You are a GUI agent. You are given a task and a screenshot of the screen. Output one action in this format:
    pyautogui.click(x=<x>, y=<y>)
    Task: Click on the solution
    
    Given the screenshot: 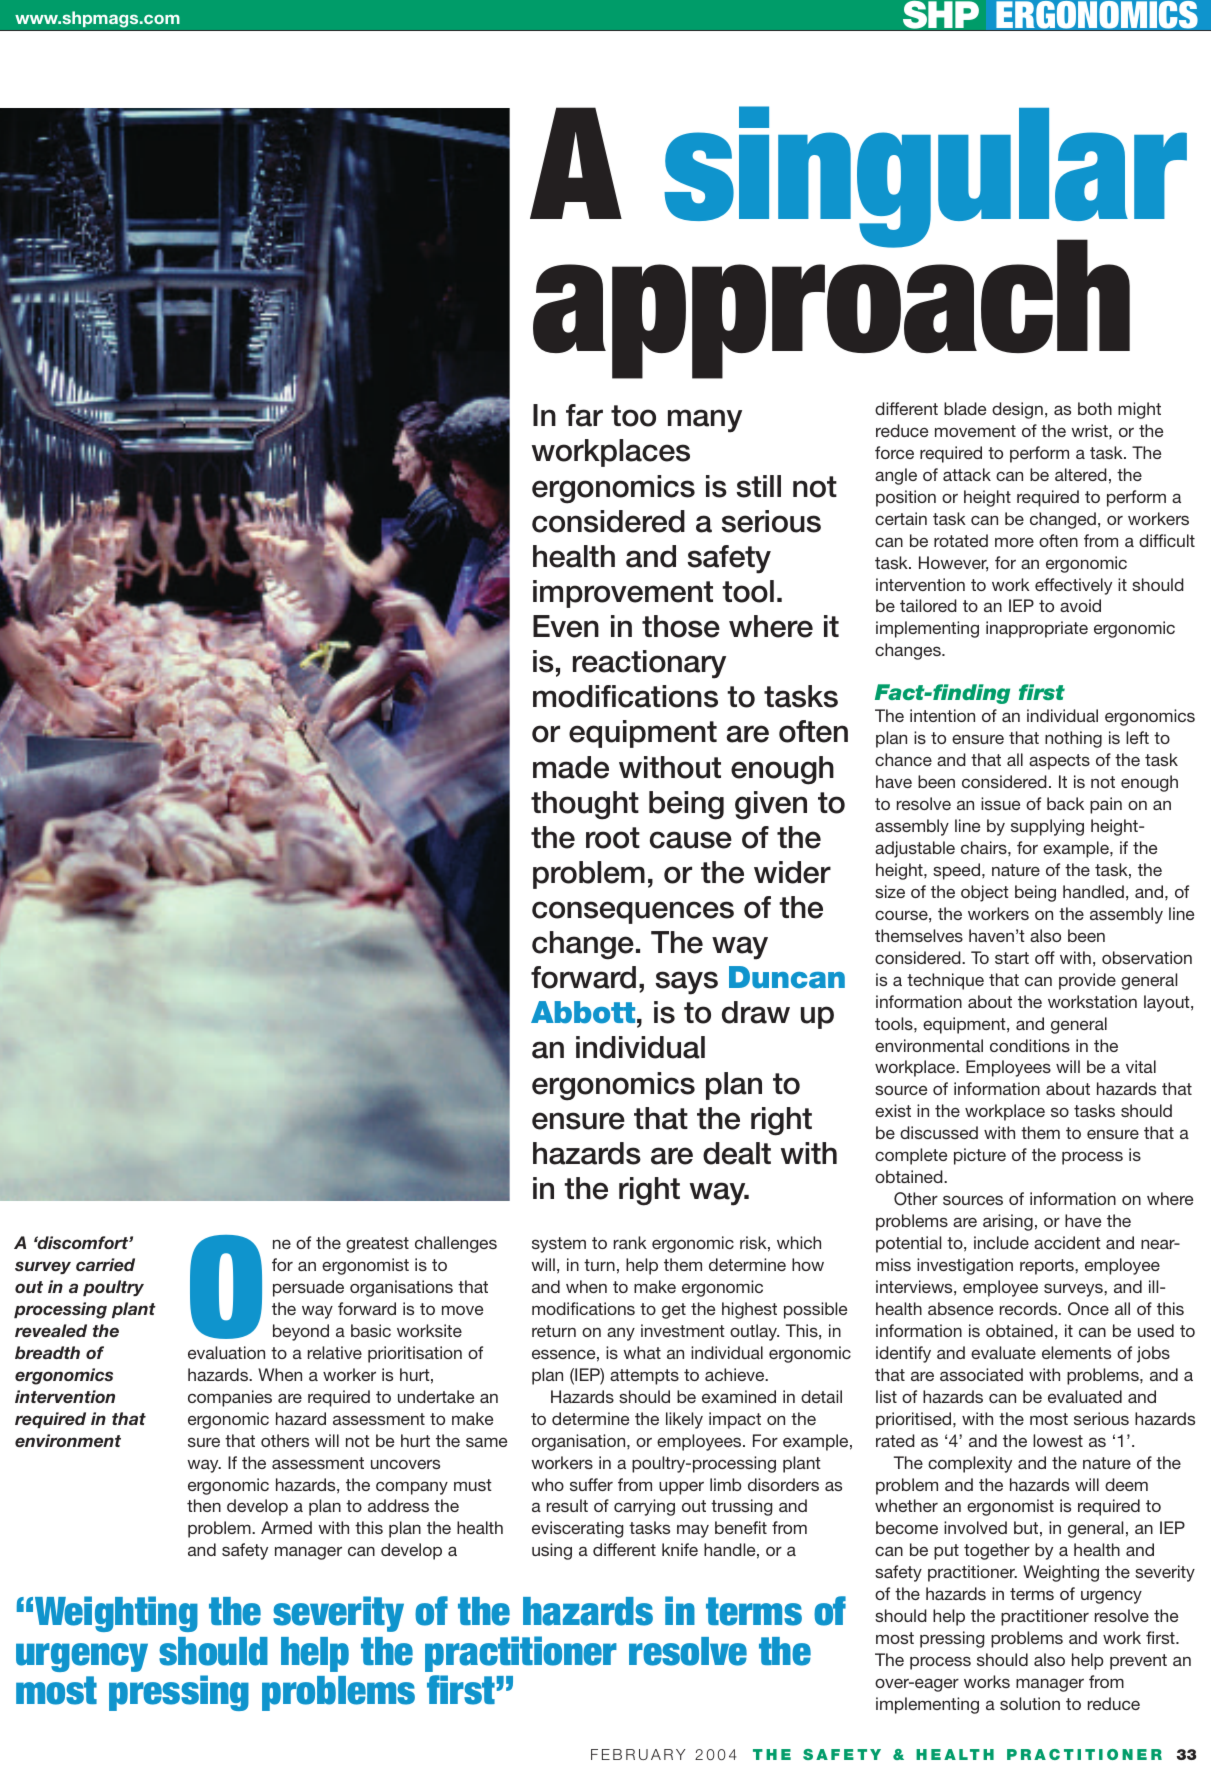 What is the action you would take?
    pyautogui.click(x=1030, y=1703)
